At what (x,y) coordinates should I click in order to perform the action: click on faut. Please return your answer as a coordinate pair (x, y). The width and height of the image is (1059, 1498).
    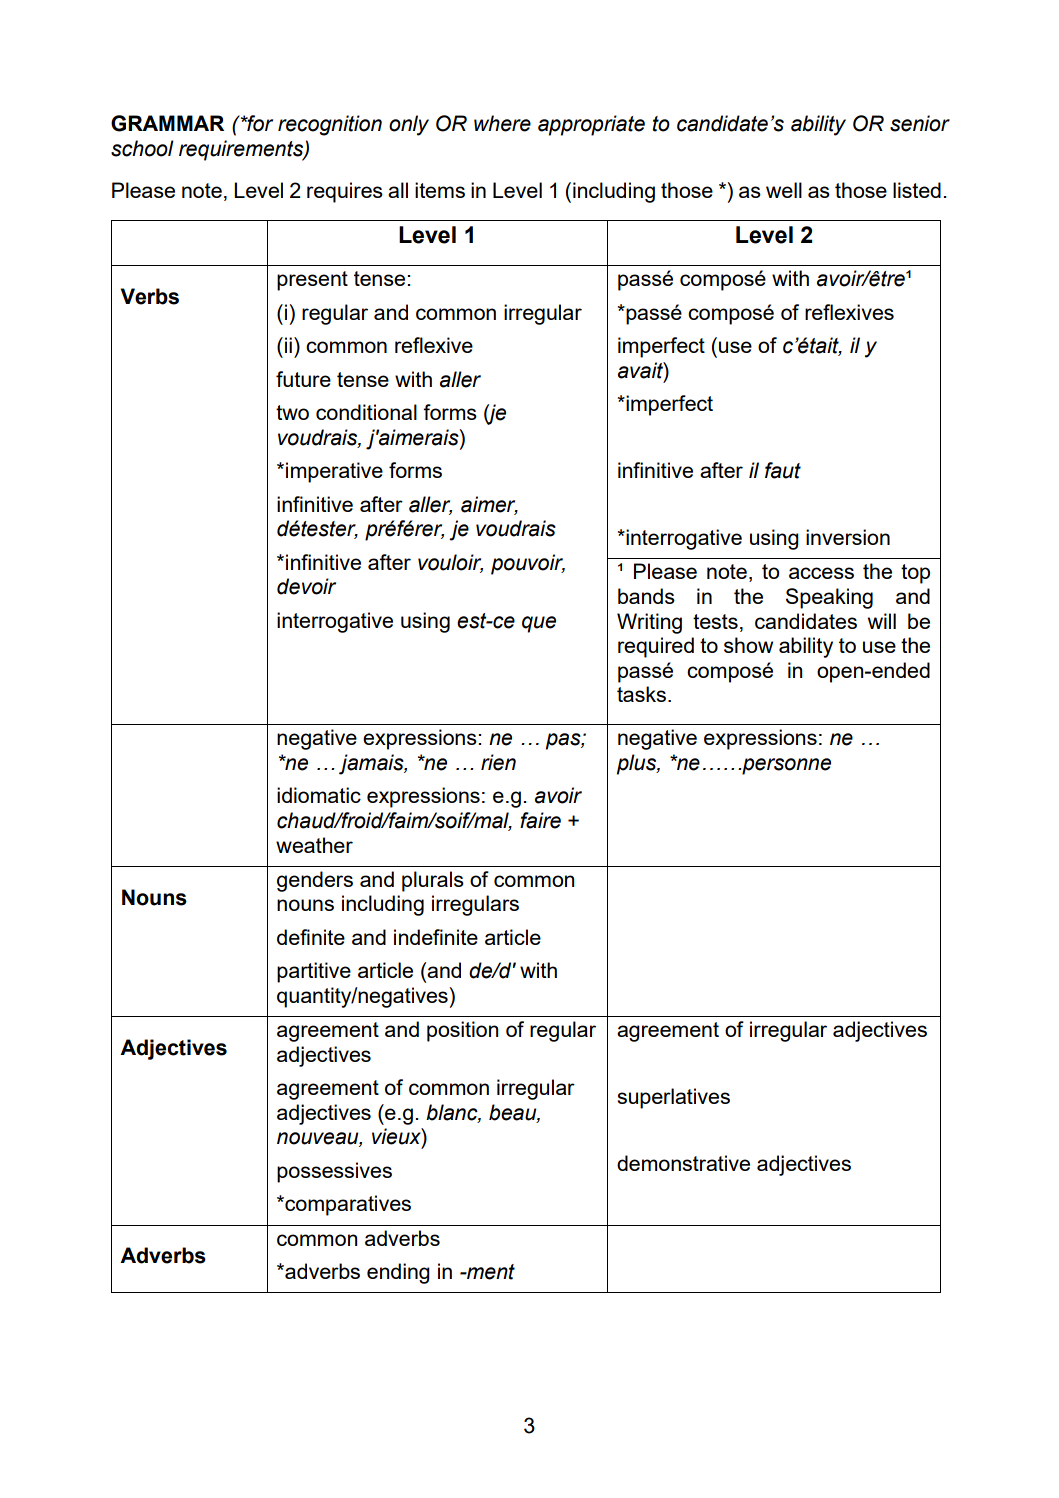
    Looking at the image, I should click on (783, 470).
